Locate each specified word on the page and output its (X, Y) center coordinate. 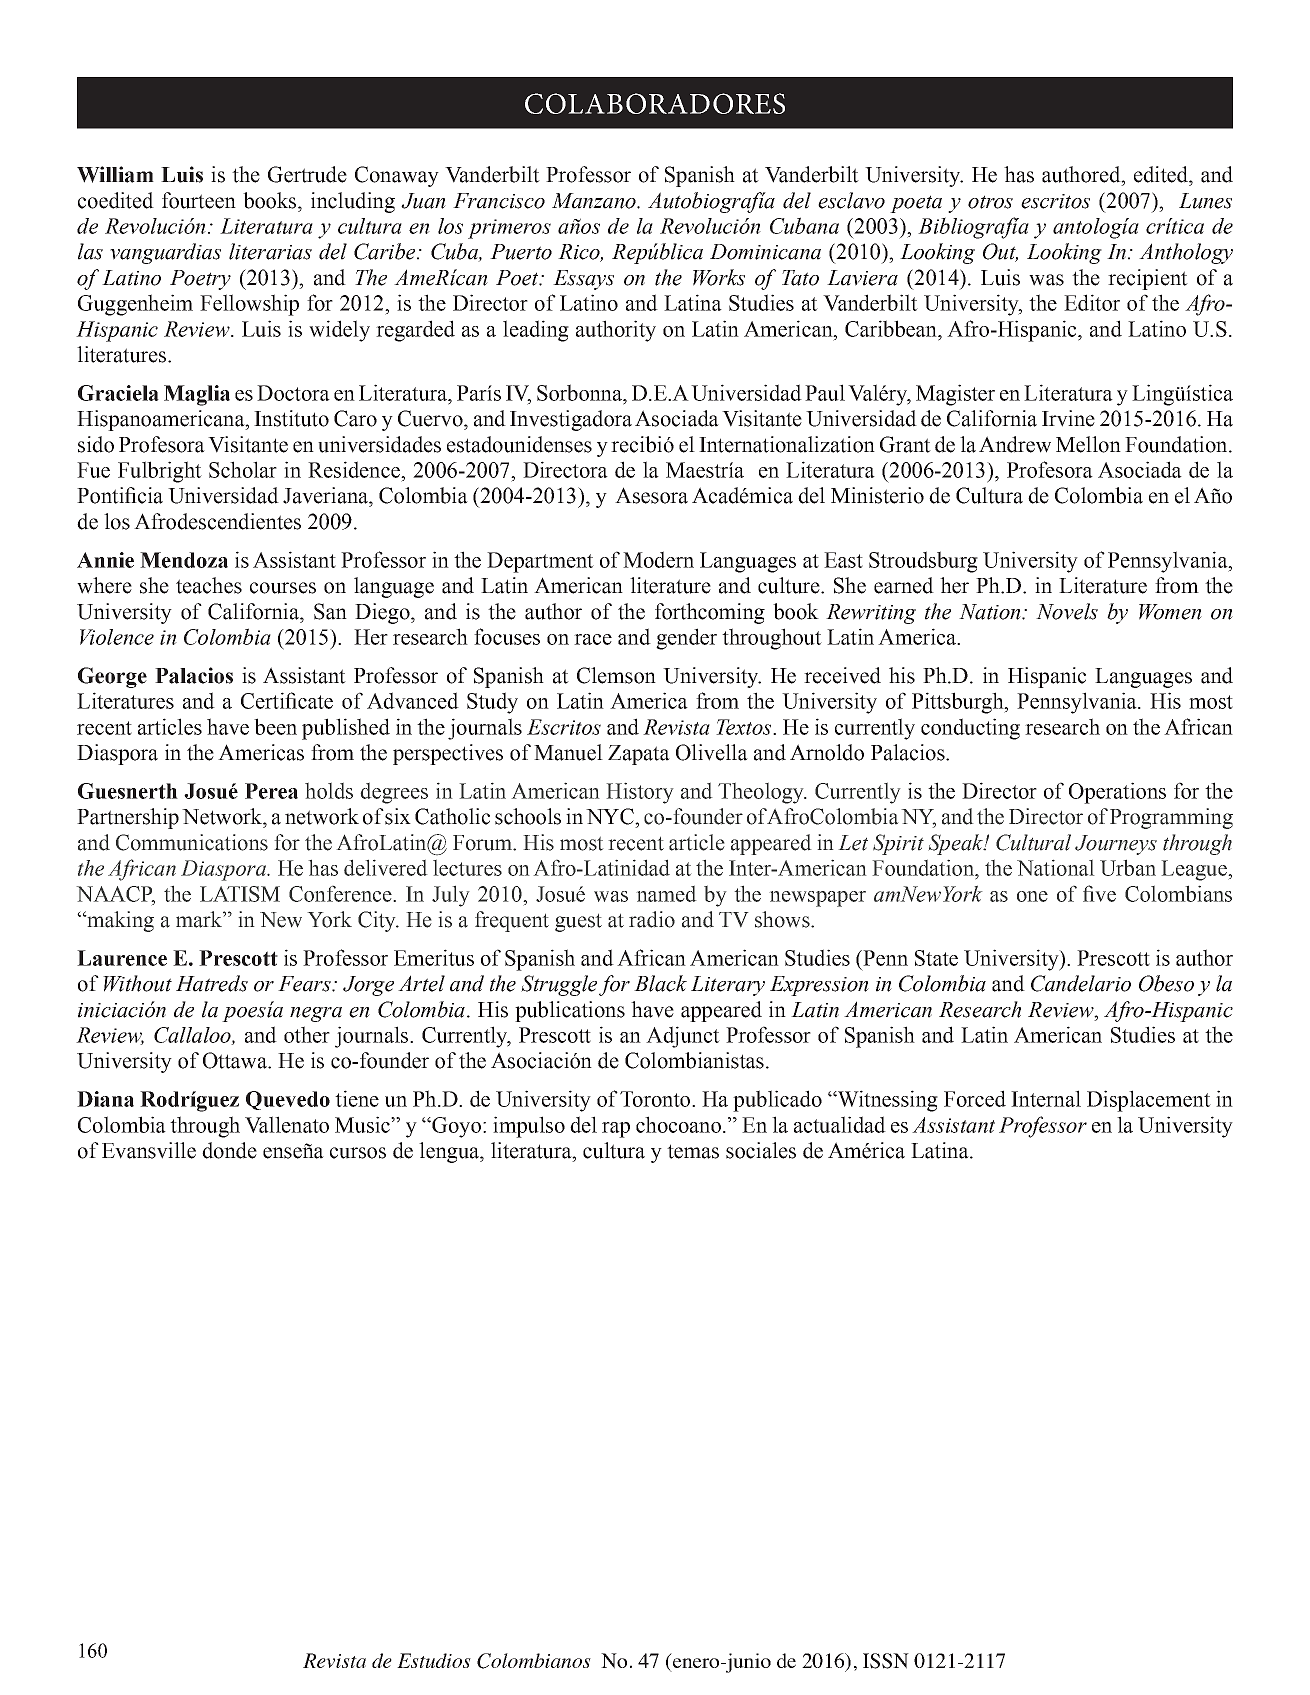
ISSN (886, 1661)
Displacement (1149, 1101)
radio (652, 919)
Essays (583, 280)
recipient (1148, 279)
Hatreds (212, 983)
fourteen (199, 200)
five (1099, 893)
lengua (450, 1152)
